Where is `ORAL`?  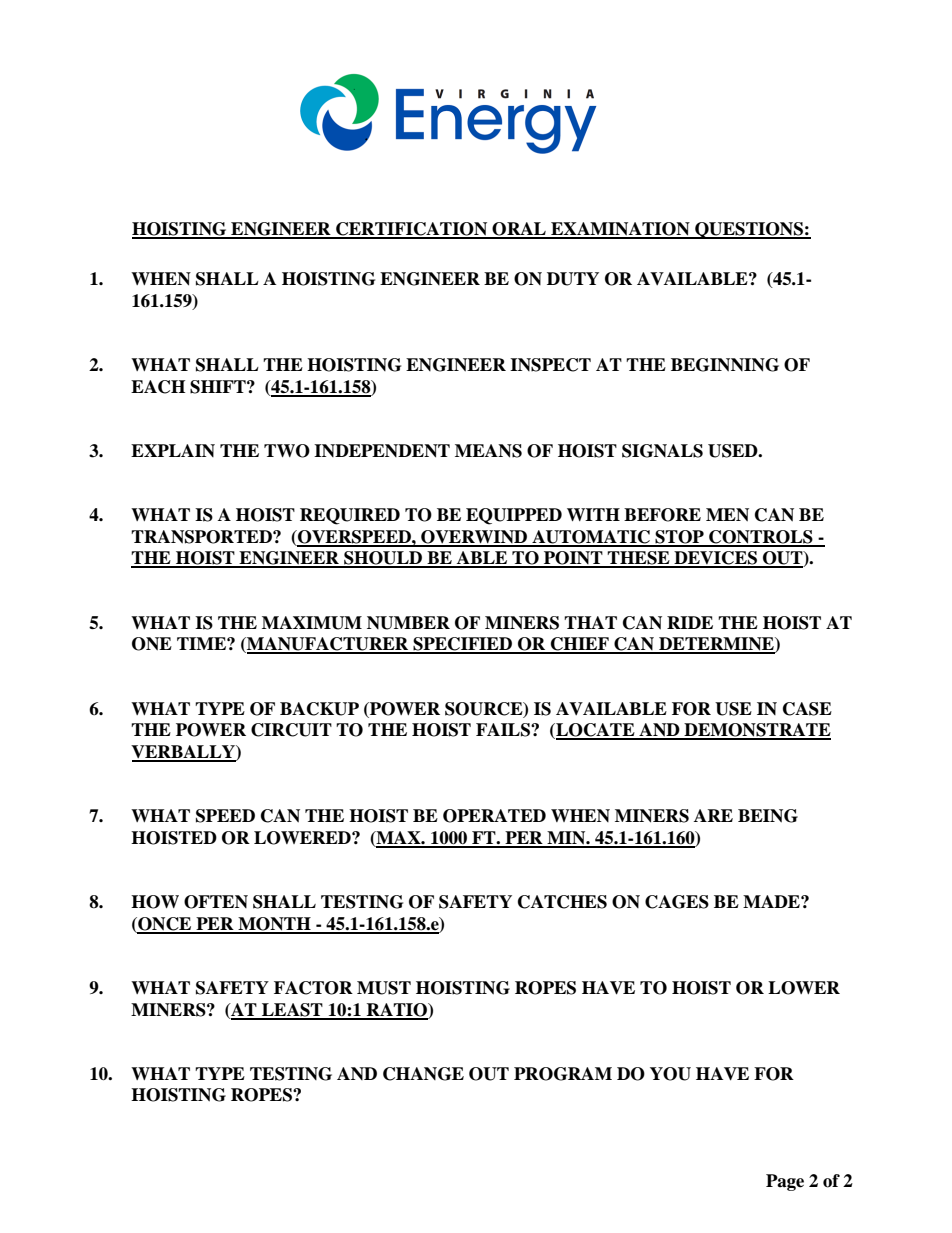 ORAL is located at coordinates (519, 230).
